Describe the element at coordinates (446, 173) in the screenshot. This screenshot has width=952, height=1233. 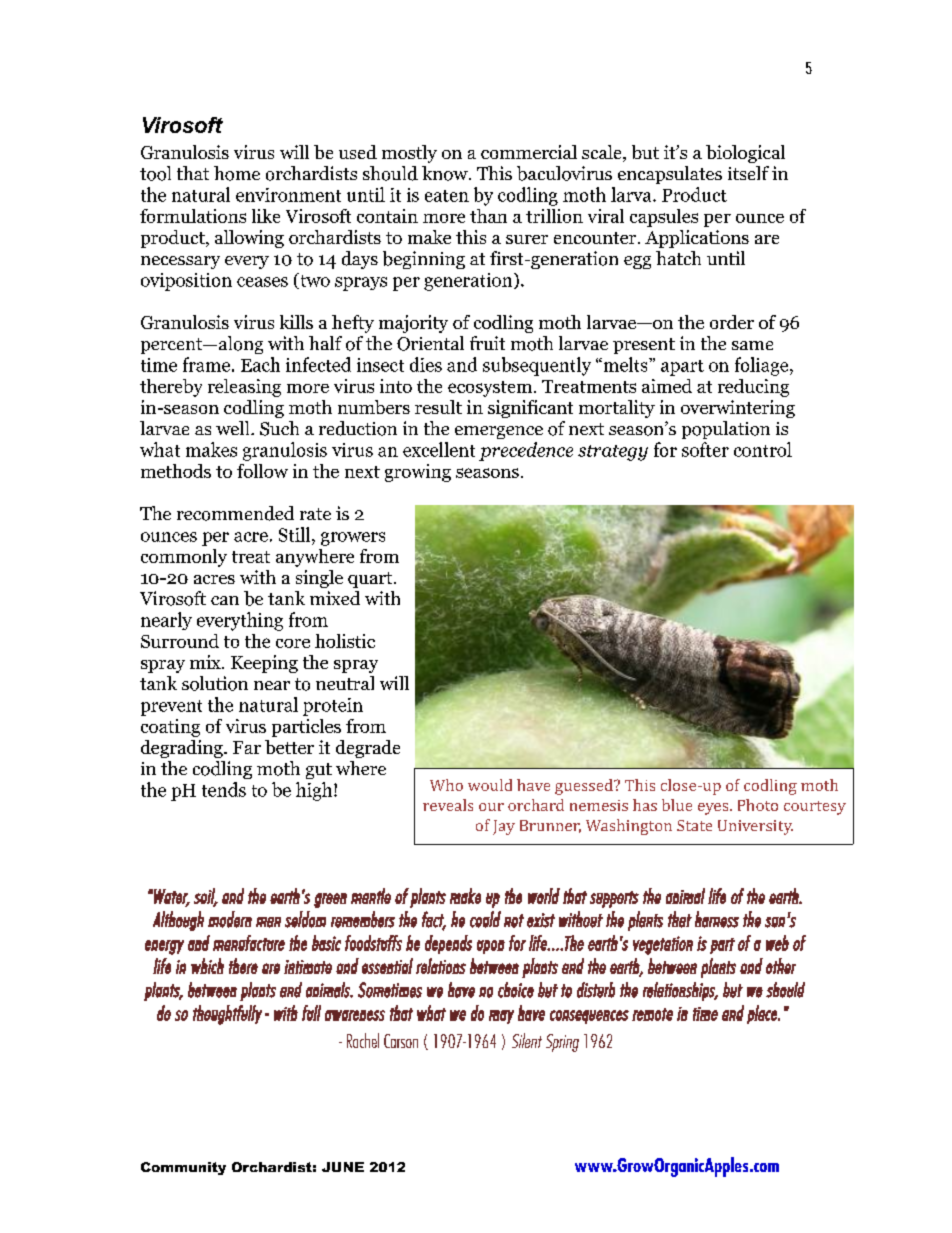
I see `know` at that location.
